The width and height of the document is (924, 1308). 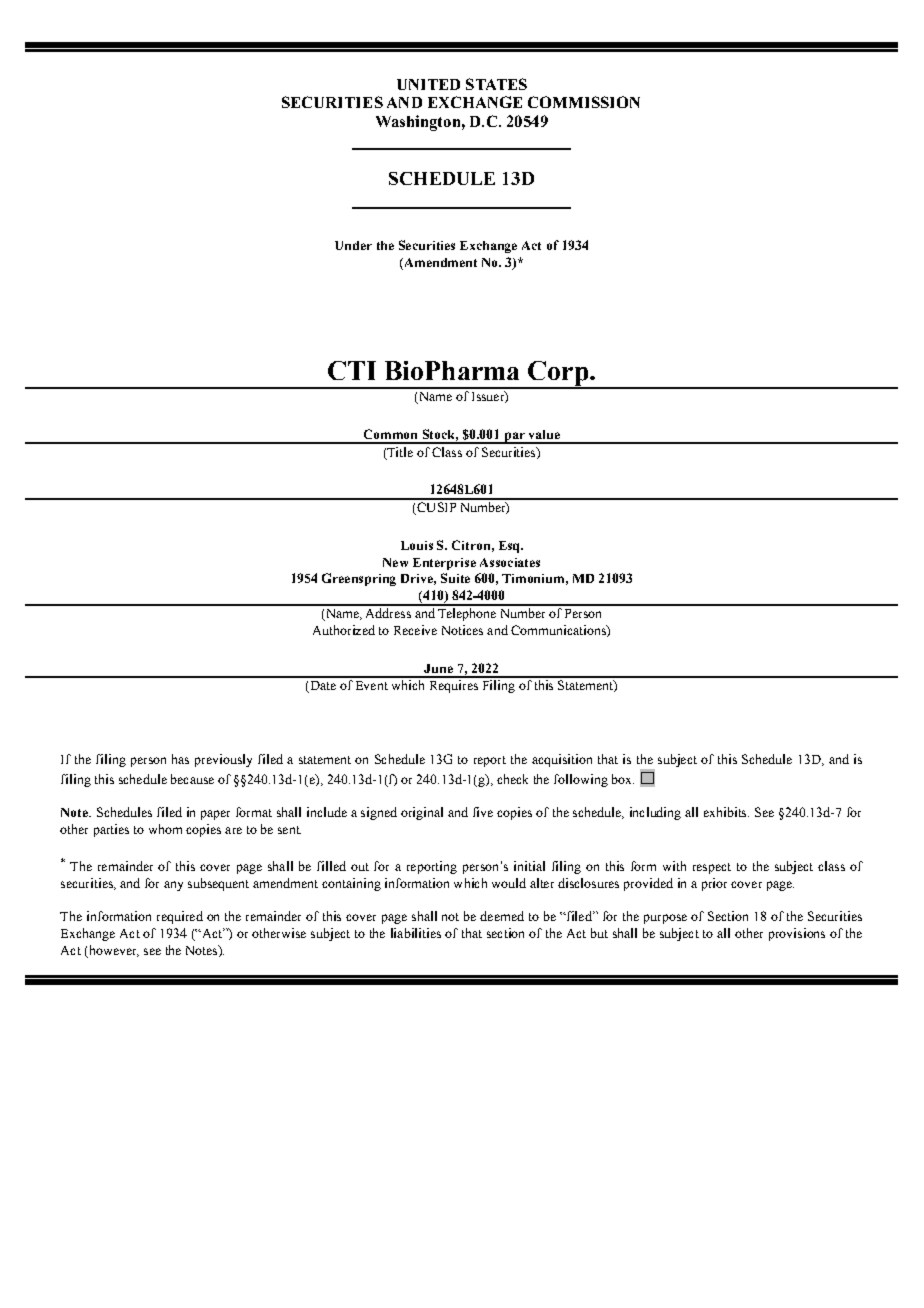 What do you see at coordinates (180, 917) in the document?
I see `required` at bounding box center [180, 917].
